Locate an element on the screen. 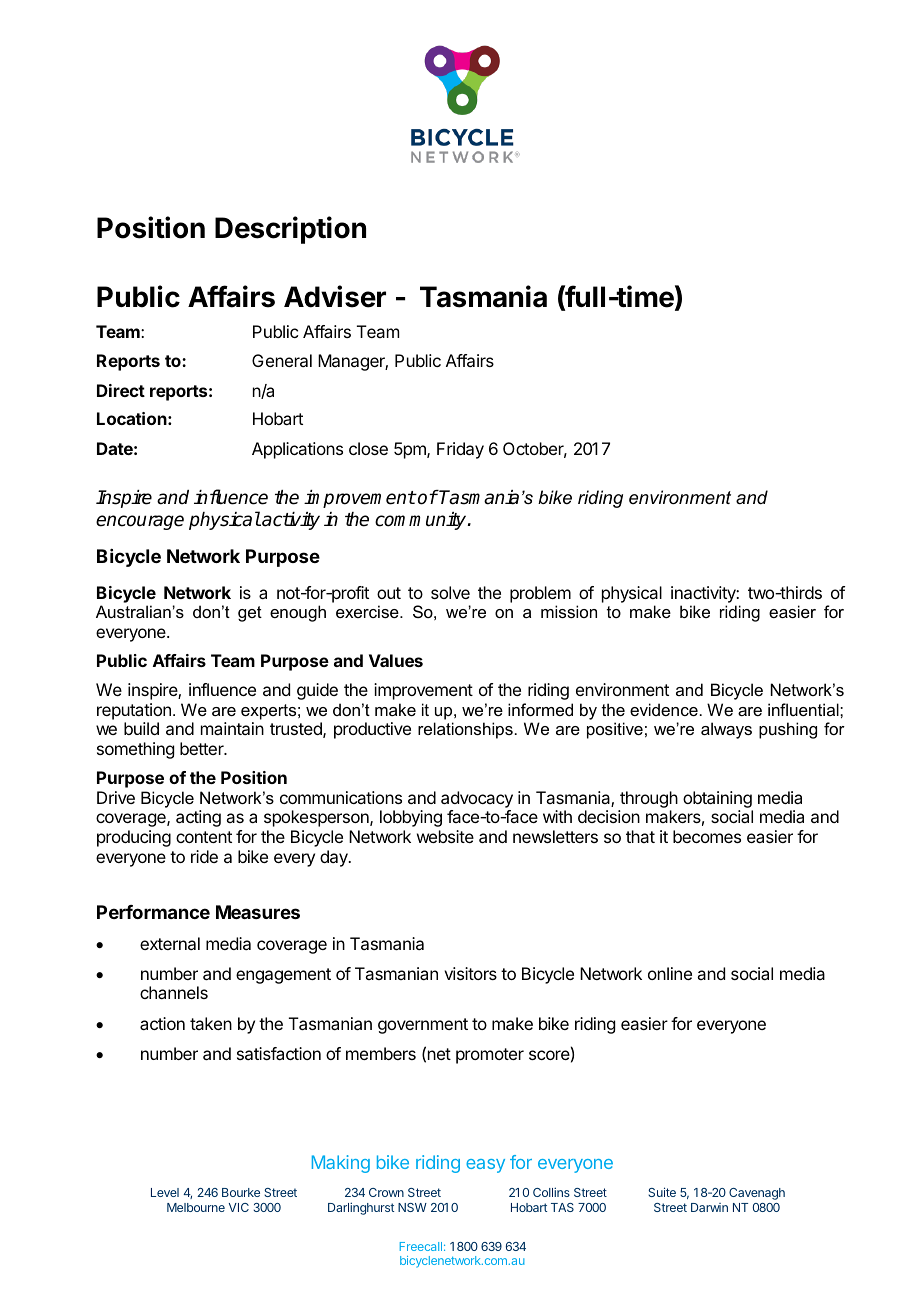 The height and width of the screenshot is (1309, 924). relationships is located at coordinates (465, 730).
